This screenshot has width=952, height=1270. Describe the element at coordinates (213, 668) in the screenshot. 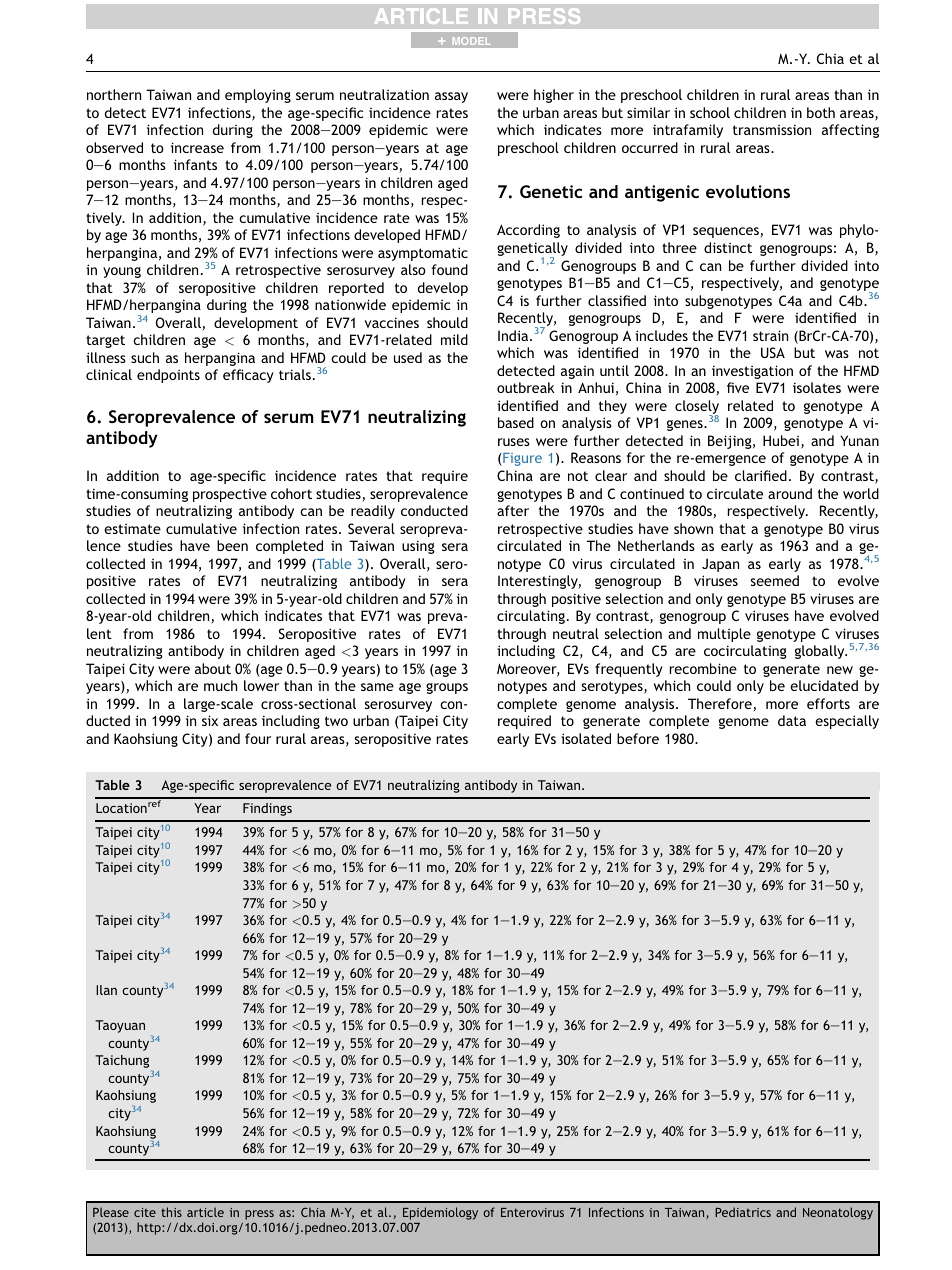

I see `about` at that location.
